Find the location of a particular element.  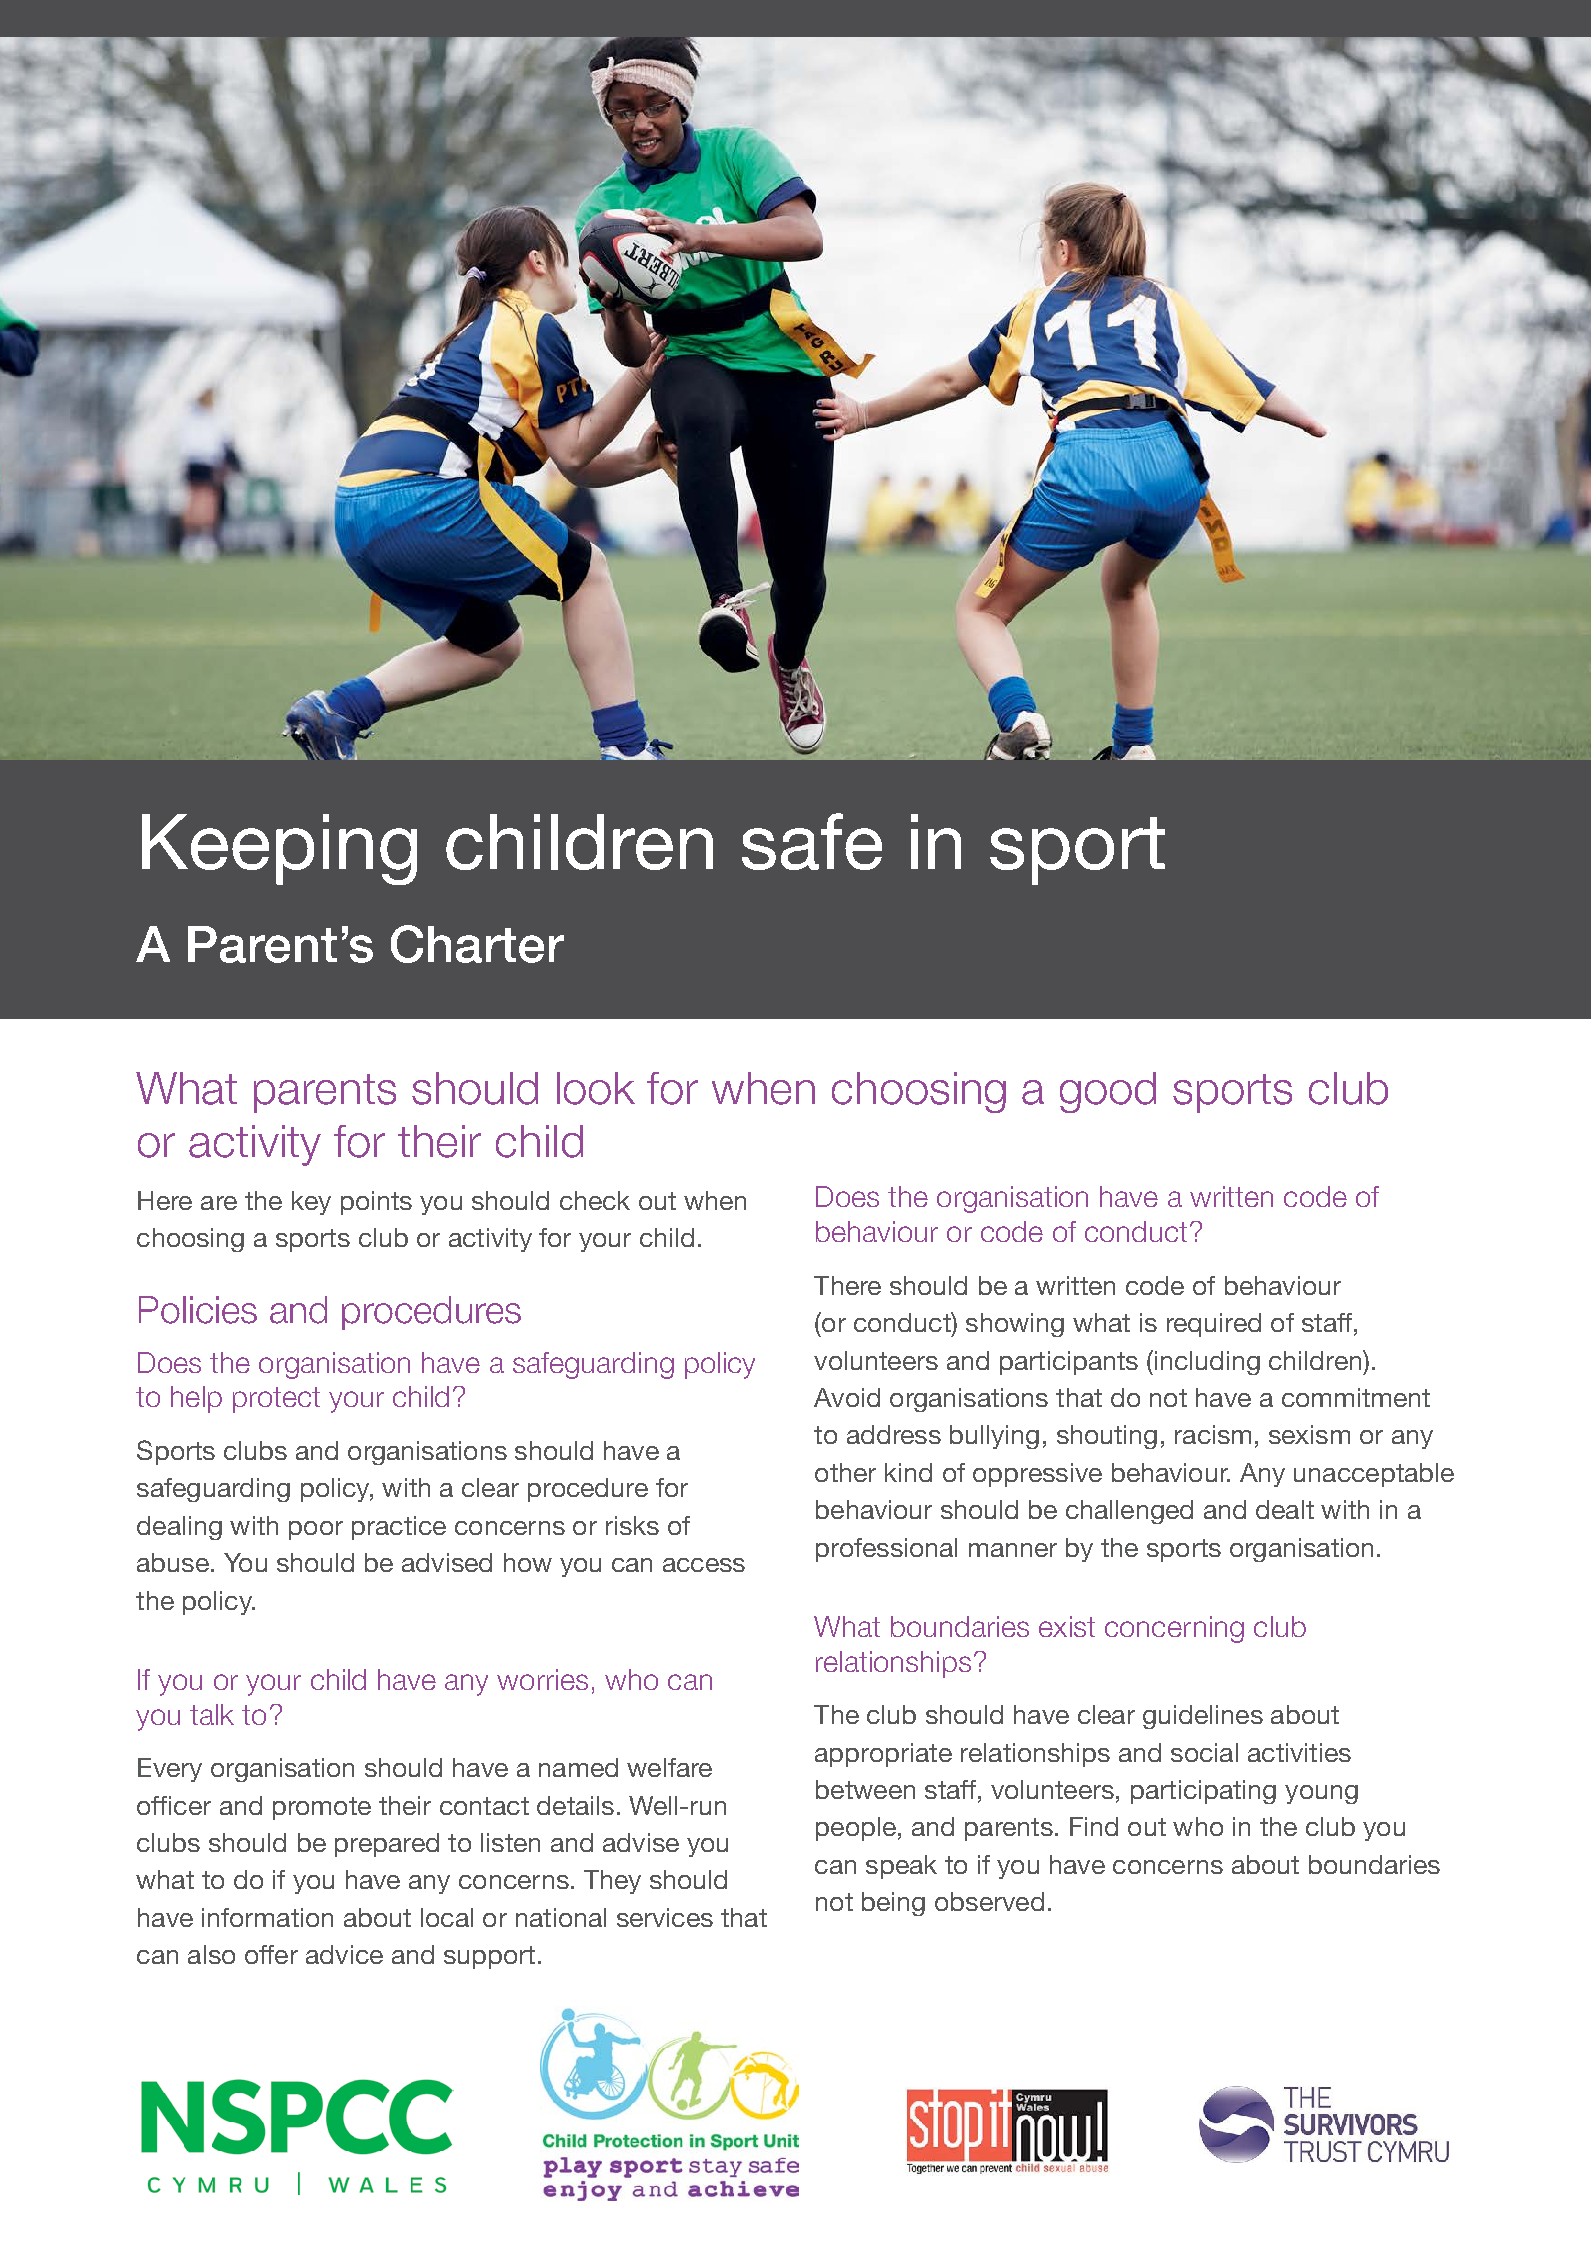

required is located at coordinates (1214, 1325).
